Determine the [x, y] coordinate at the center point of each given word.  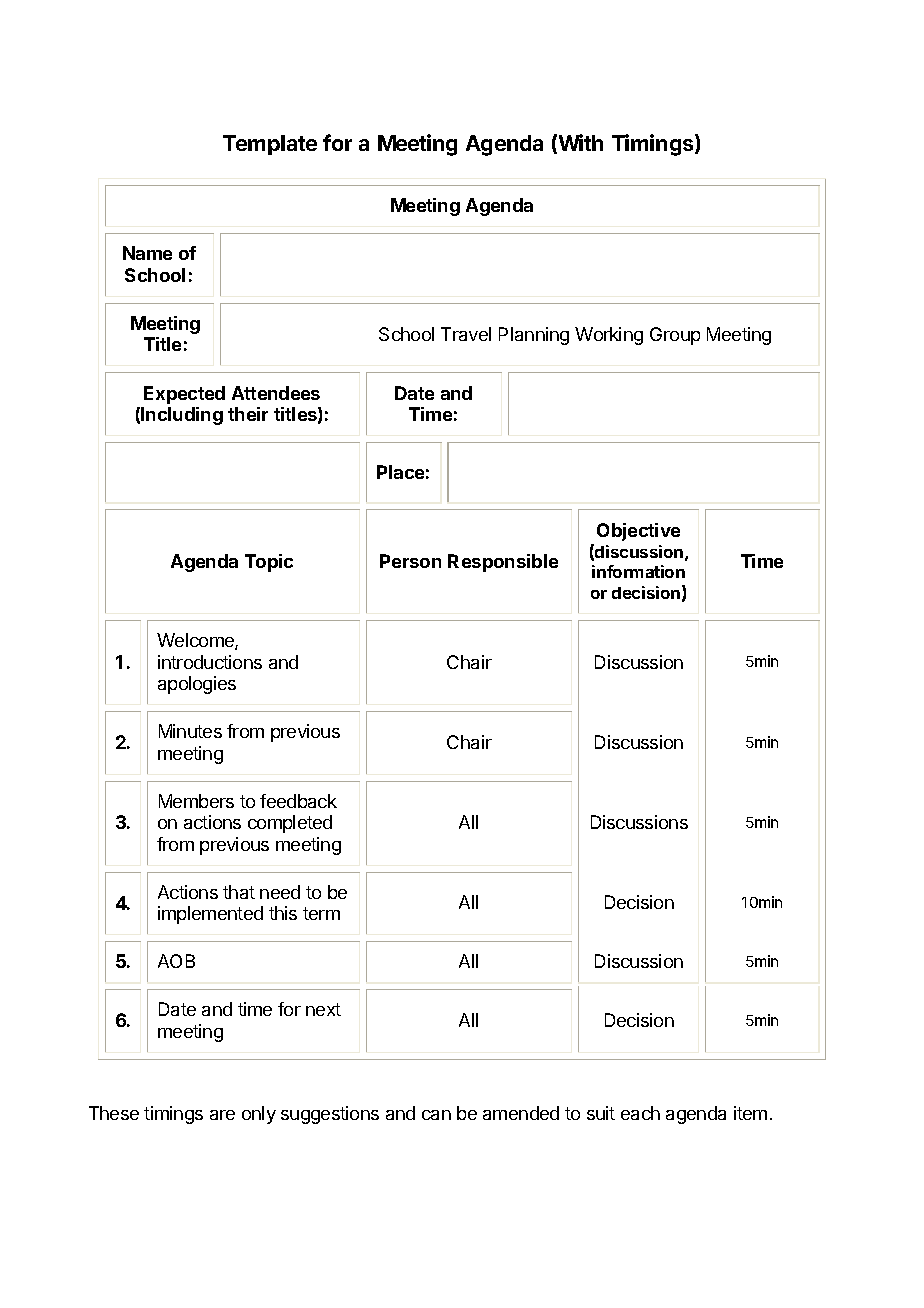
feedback [298, 801]
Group [675, 336]
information [638, 571]
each [640, 1113]
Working [609, 336]
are [222, 1115]
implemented [210, 915]
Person [410, 561]
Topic [269, 563]
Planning [534, 336]
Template [270, 145]
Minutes [190, 731]
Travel [466, 334]
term [321, 913]
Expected [184, 395]
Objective [638, 532]
